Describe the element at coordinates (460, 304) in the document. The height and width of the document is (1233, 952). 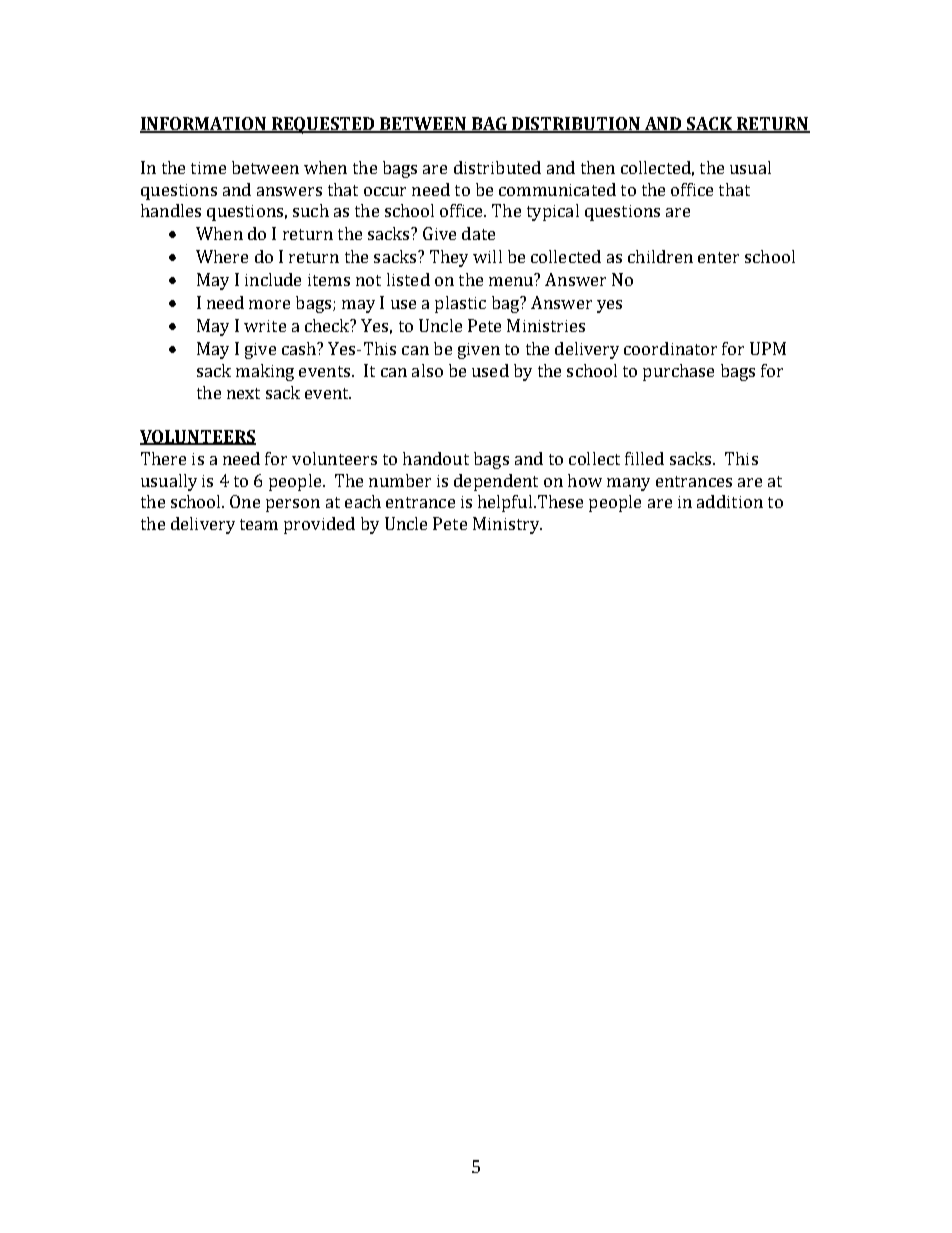
I see `plastic` at that location.
